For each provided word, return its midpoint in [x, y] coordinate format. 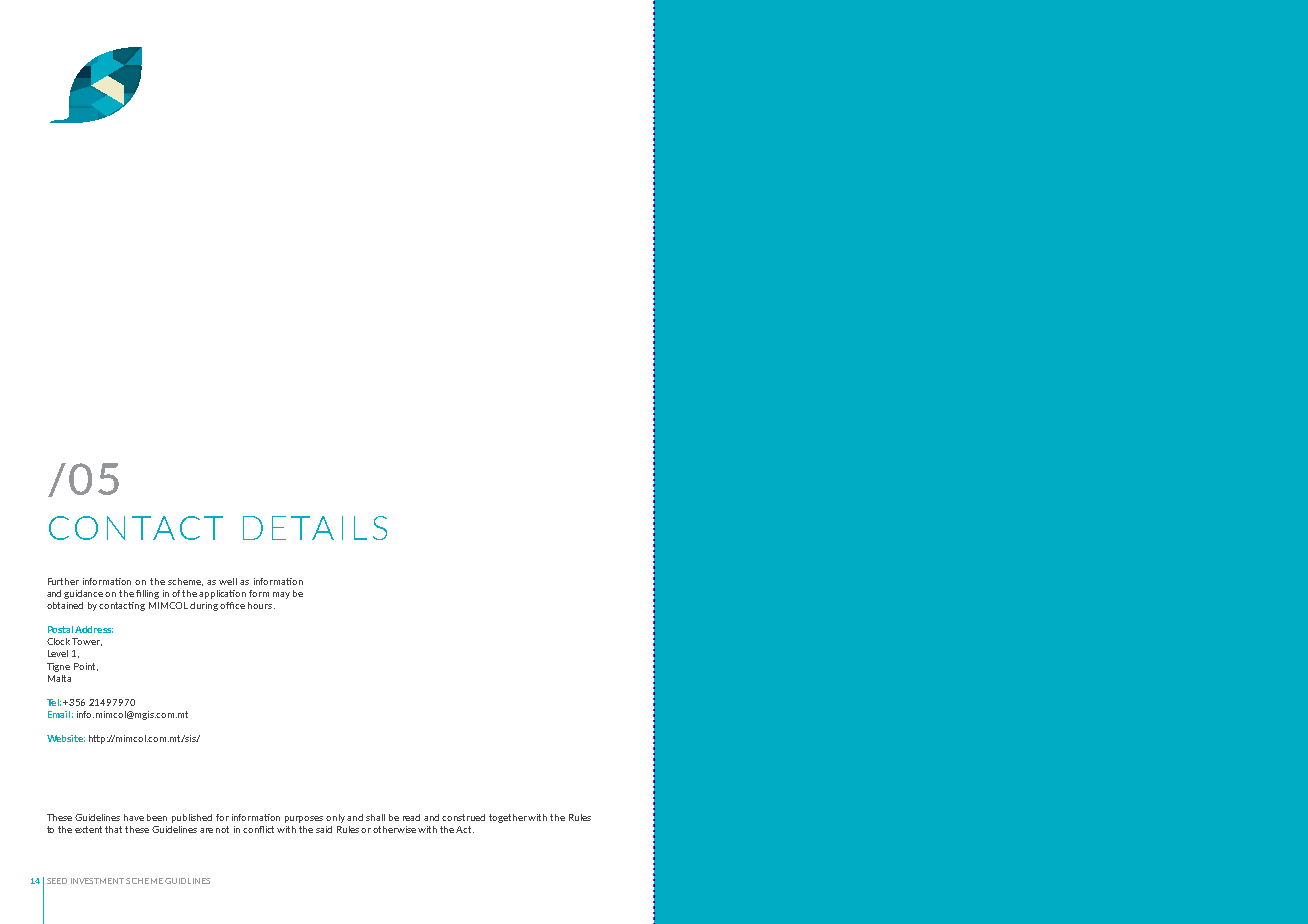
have [134, 817]
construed [463, 817]
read [411, 817]
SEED [57, 881]
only [337, 818]
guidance [85, 594]
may [281, 595]
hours [261, 605]
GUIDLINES [187, 881]
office [232, 605]
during [205, 606]
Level [58, 653]
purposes [304, 819]
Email [59, 714]
